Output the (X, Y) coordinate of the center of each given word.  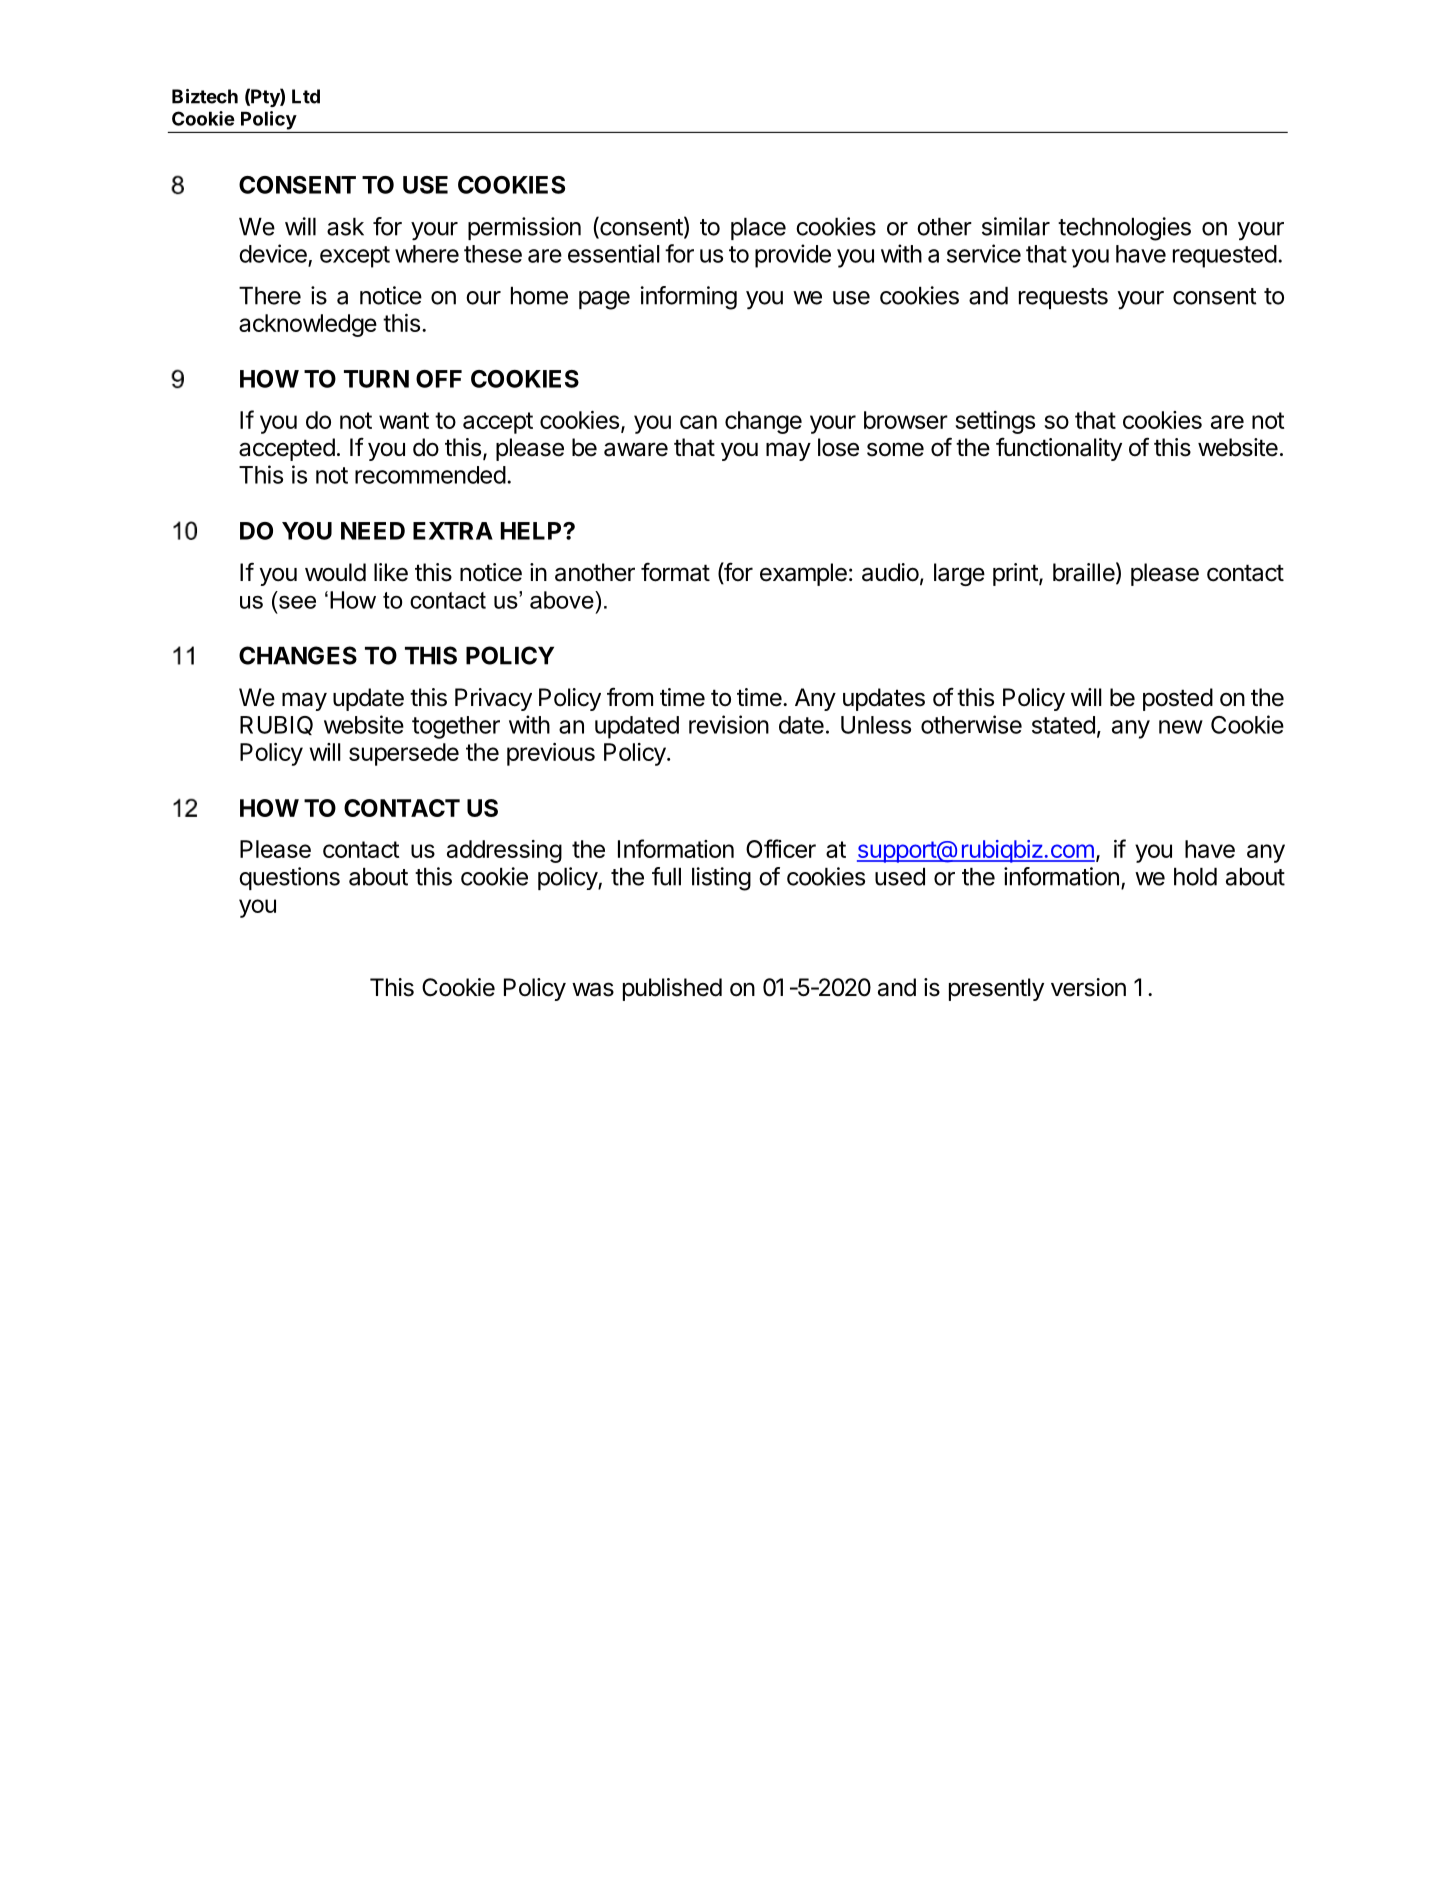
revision (729, 724)
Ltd (306, 96)
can (698, 422)
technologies (1124, 229)
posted (1178, 699)
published (672, 989)
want (404, 420)
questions (289, 878)
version (1088, 987)
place (758, 229)
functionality (1059, 449)
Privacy (493, 699)
